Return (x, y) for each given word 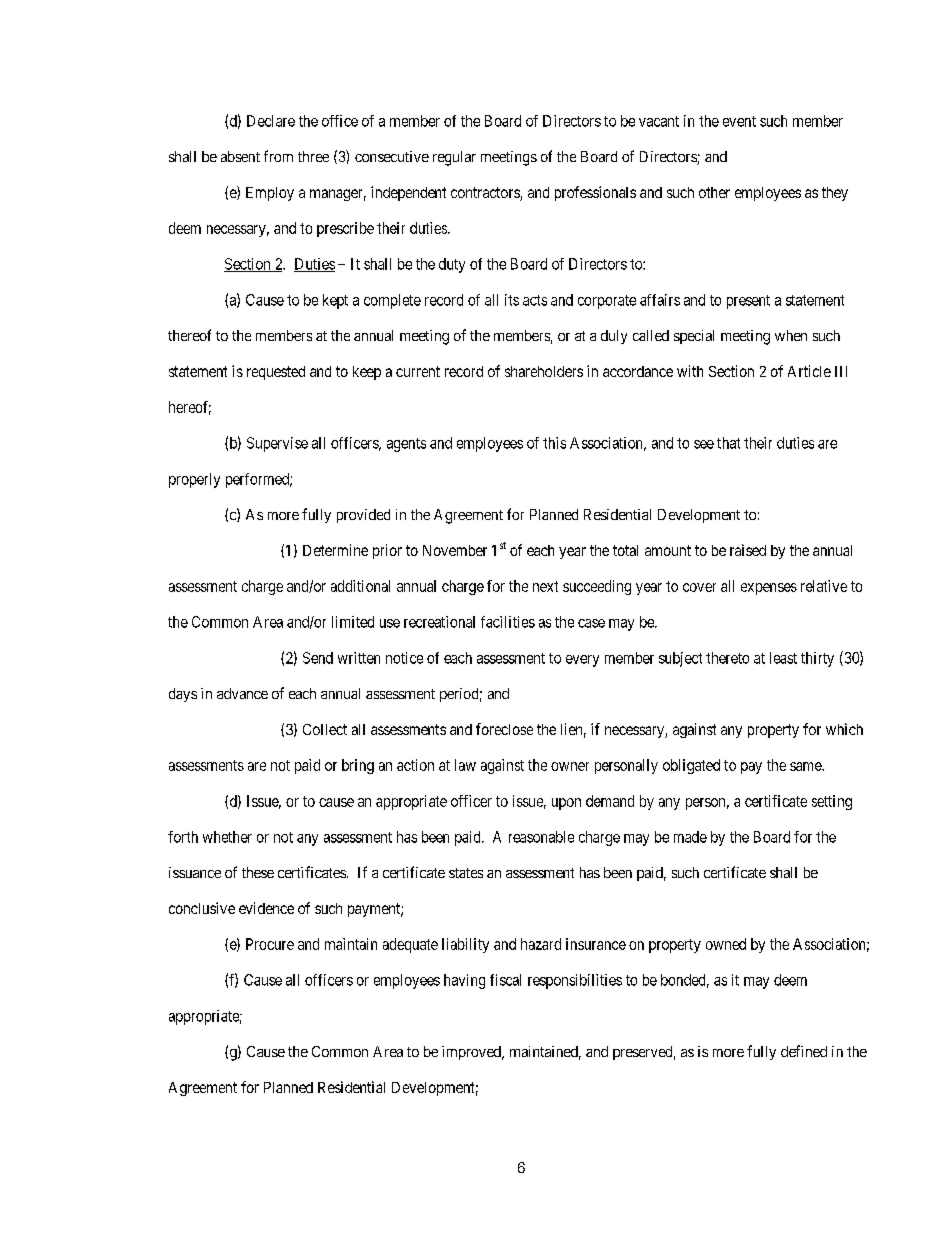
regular (454, 158)
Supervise (277, 444)
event (739, 121)
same (806, 766)
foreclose (504, 729)
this (554, 443)
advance (242, 693)
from (278, 156)
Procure (270, 944)
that (728, 443)
